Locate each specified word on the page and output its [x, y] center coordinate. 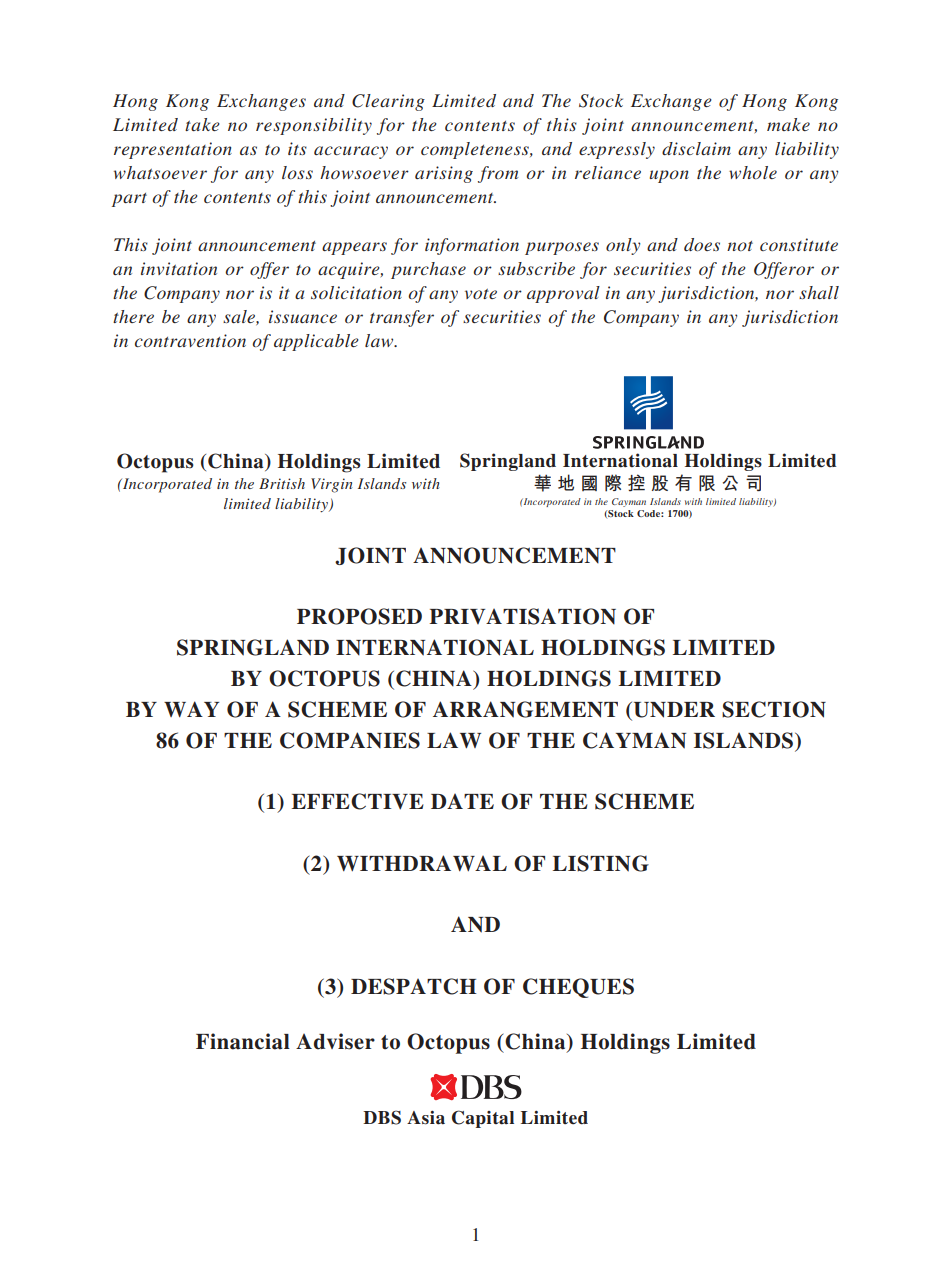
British [282, 483]
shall [819, 292]
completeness [476, 150]
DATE [462, 801]
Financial [243, 1041]
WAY [191, 709]
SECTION [774, 709]
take [202, 124]
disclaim [696, 148]
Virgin [332, 485]
